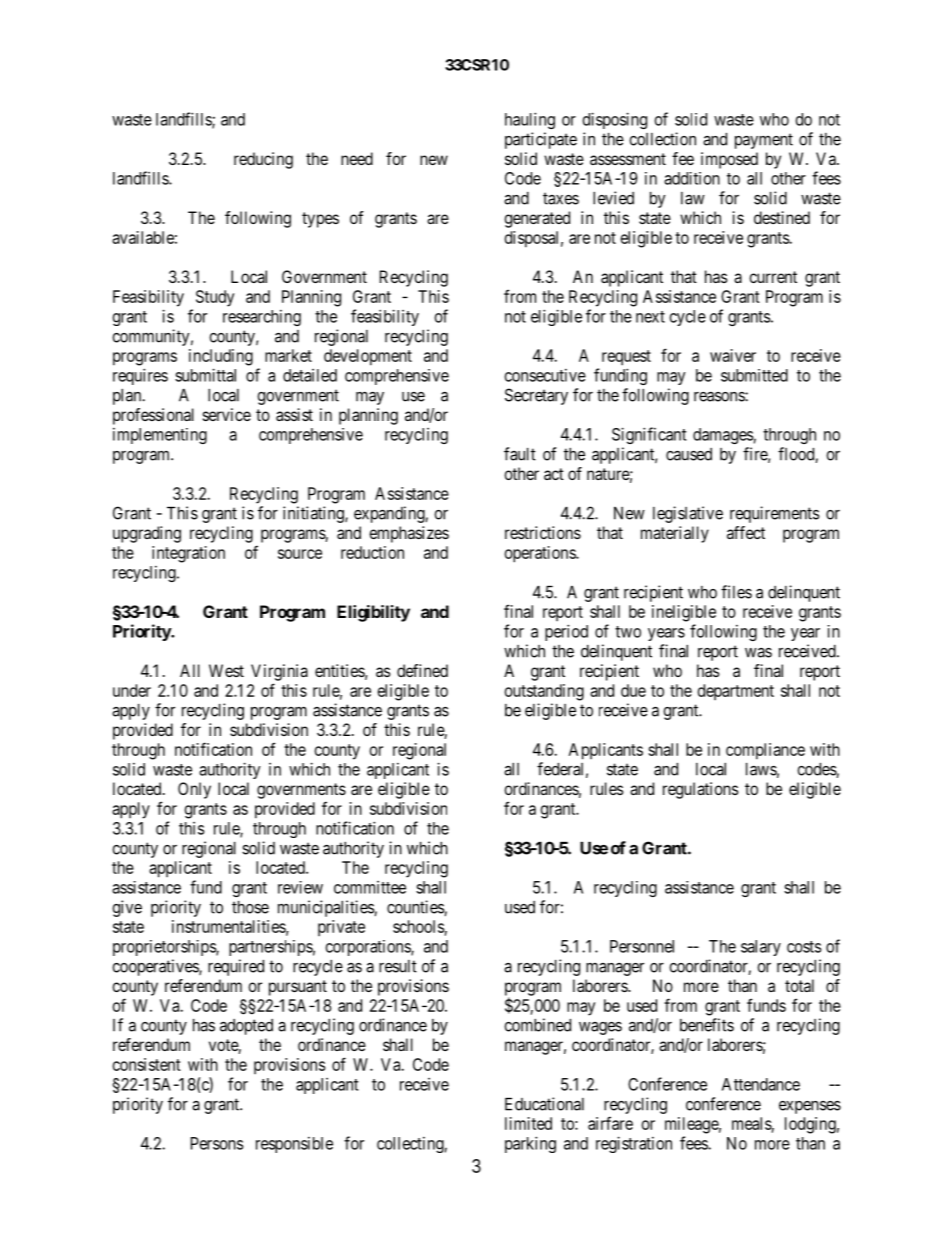 Image resolution: width=952 pixels, height=1233 pixels. I want to click on Persons, so click(217, 1143).
